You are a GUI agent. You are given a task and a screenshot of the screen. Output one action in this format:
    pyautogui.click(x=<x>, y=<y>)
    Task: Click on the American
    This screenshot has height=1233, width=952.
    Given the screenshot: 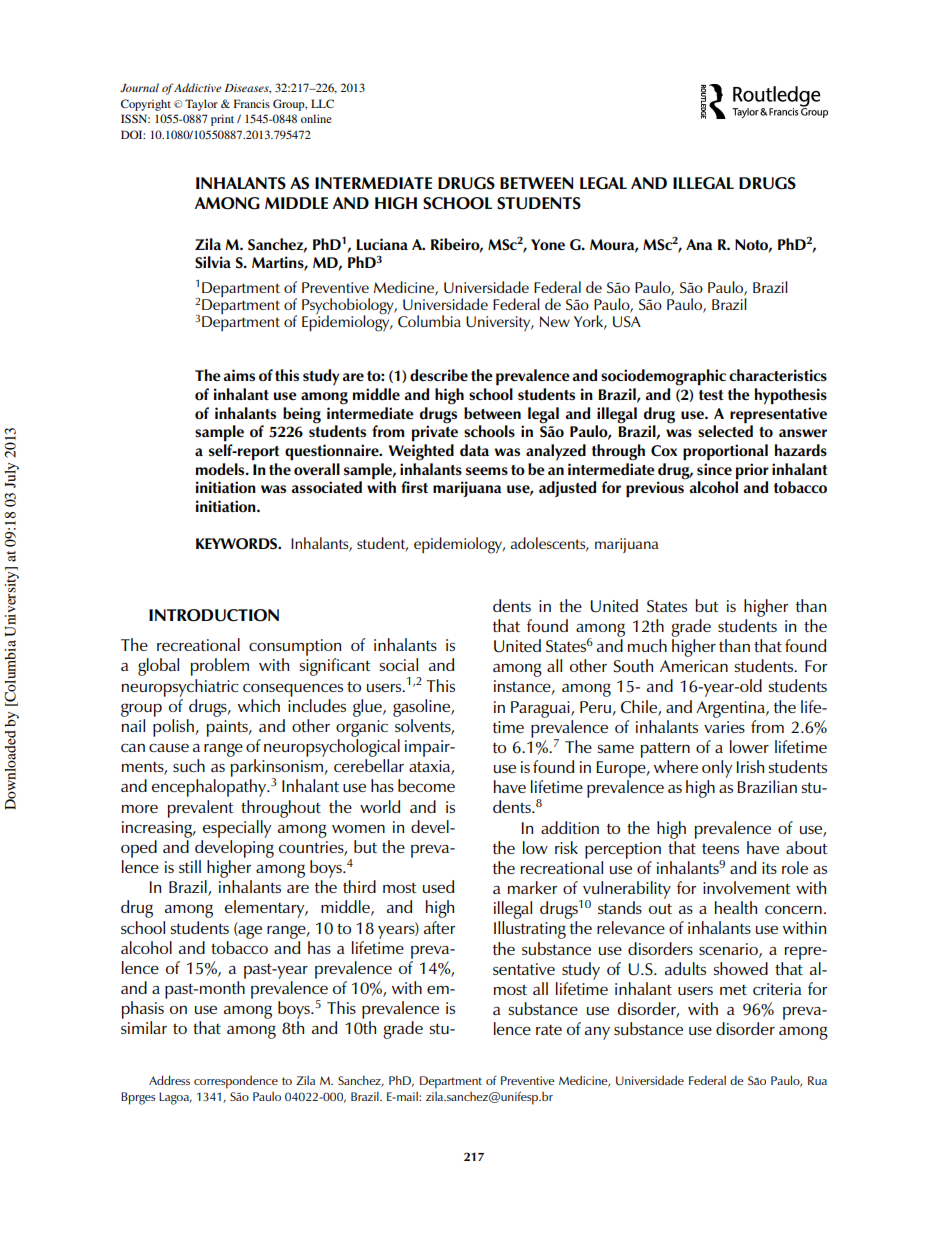 What is the action you would take?
    pyautogui.click(x=694, y=666)
